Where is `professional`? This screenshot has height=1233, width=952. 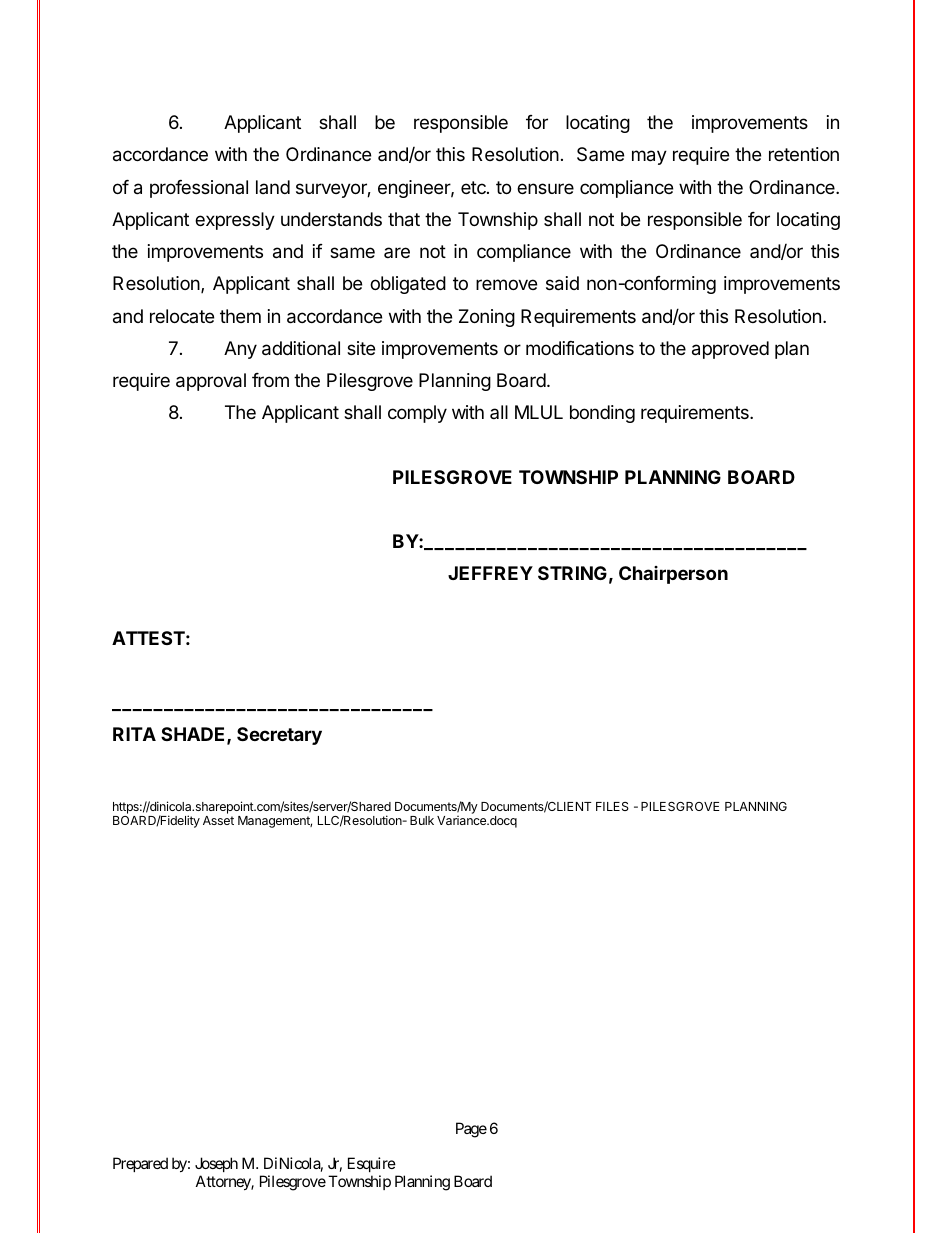 professional is located at coordinates (199, 189).
